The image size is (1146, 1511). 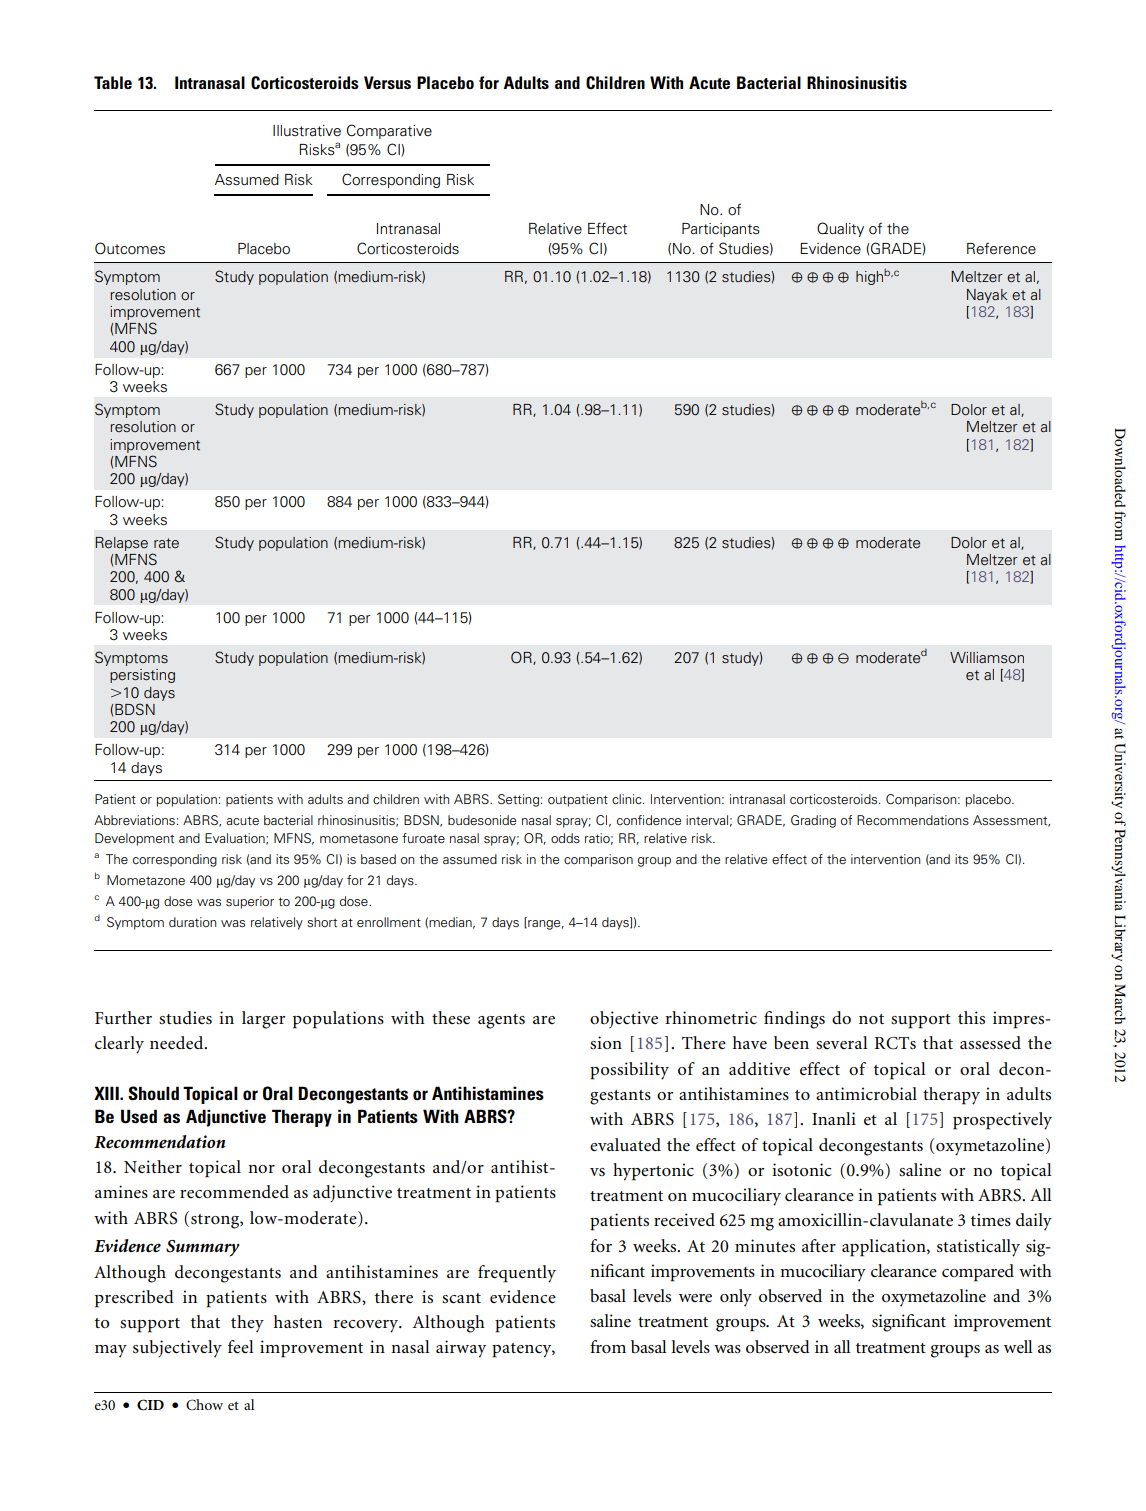 I want to click on Williamson, so click(x=987, y=657).
